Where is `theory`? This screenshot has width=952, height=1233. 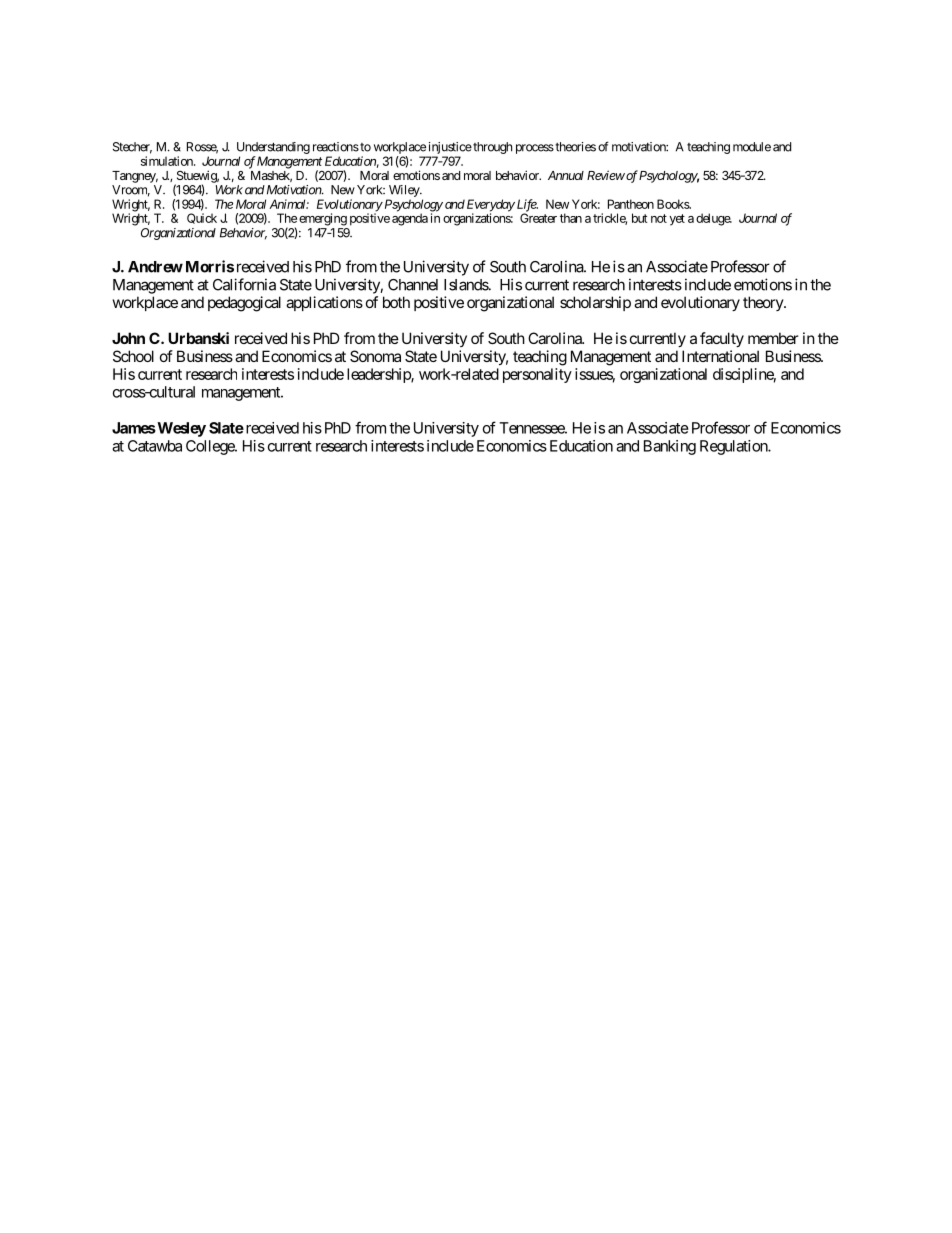 theory is located at coordinates (764, 303).
